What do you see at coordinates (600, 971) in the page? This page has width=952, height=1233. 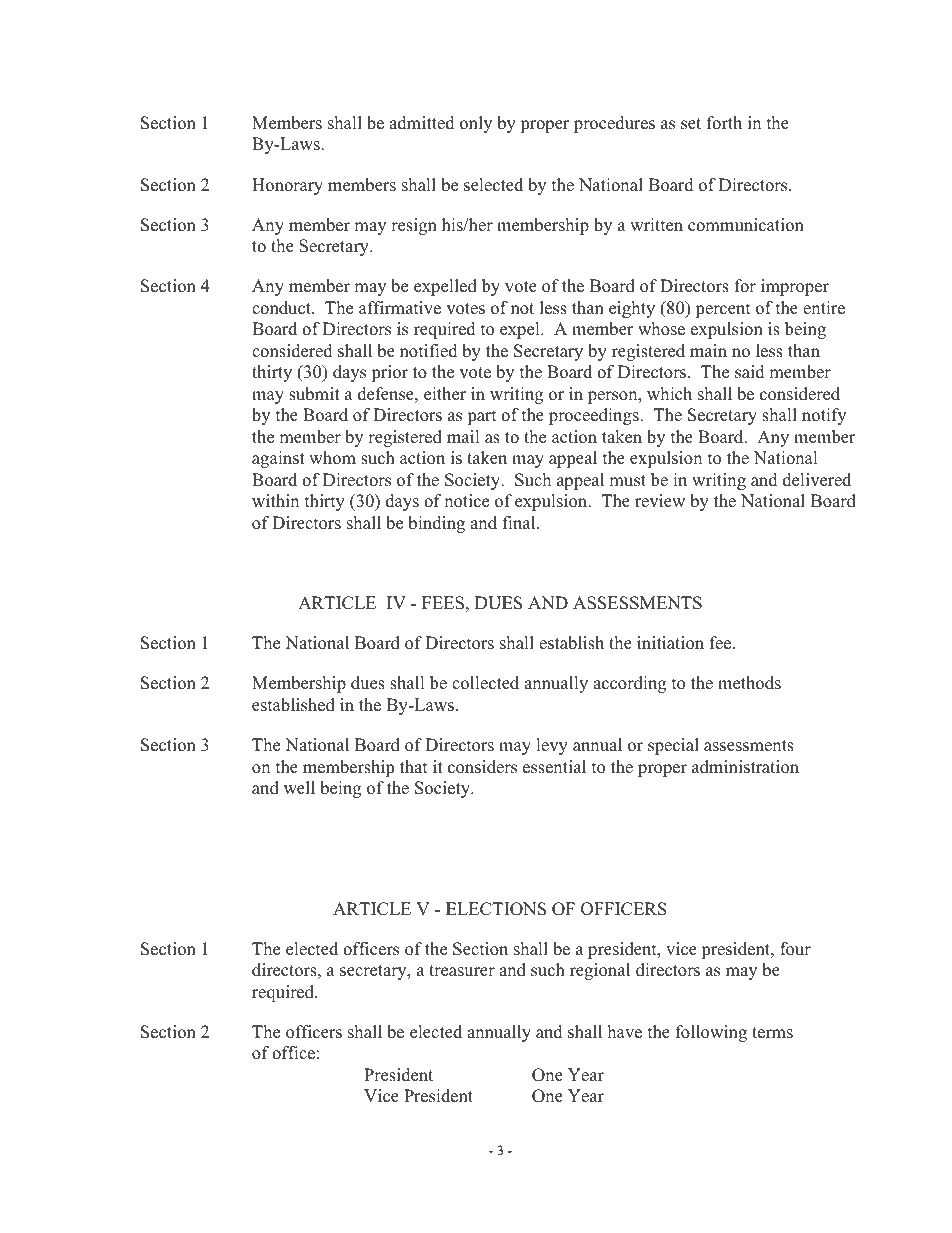 I see `regional` at bounding box center [600, 971].
